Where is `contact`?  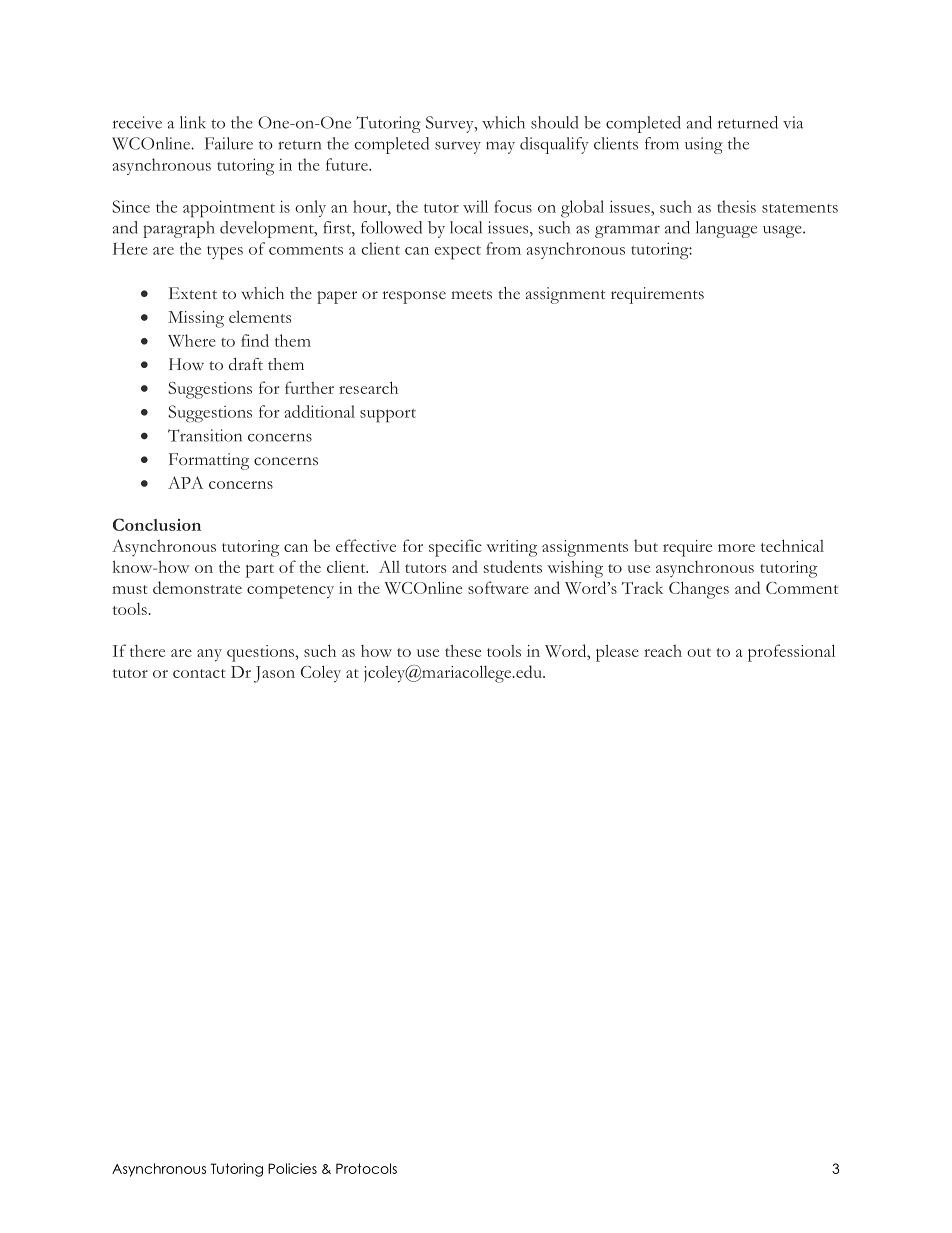 contact is located at coordinates (199, 673).
